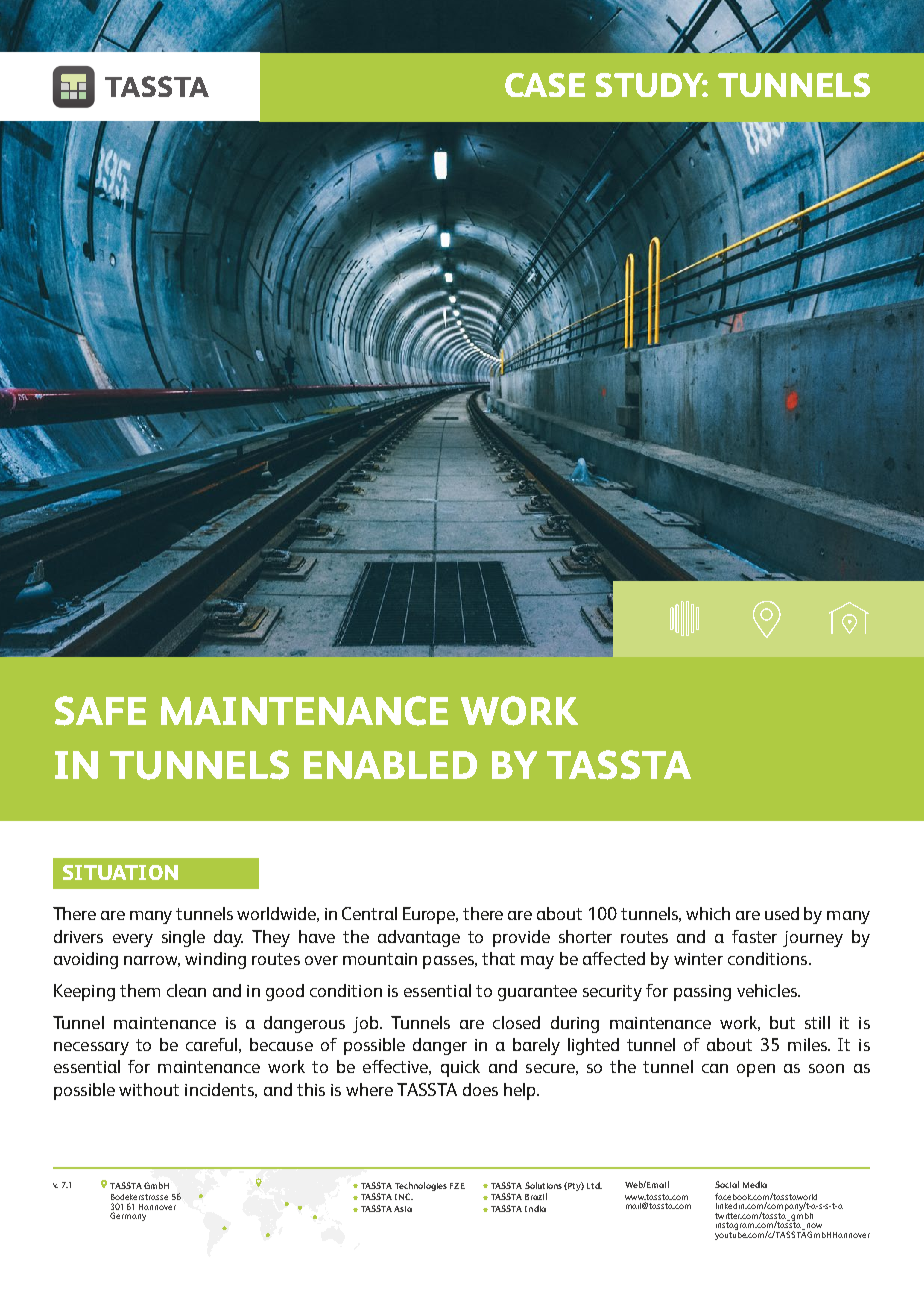  Describe the element at coordinates (183, 938) in the screenshot. I see `single` at that location.
